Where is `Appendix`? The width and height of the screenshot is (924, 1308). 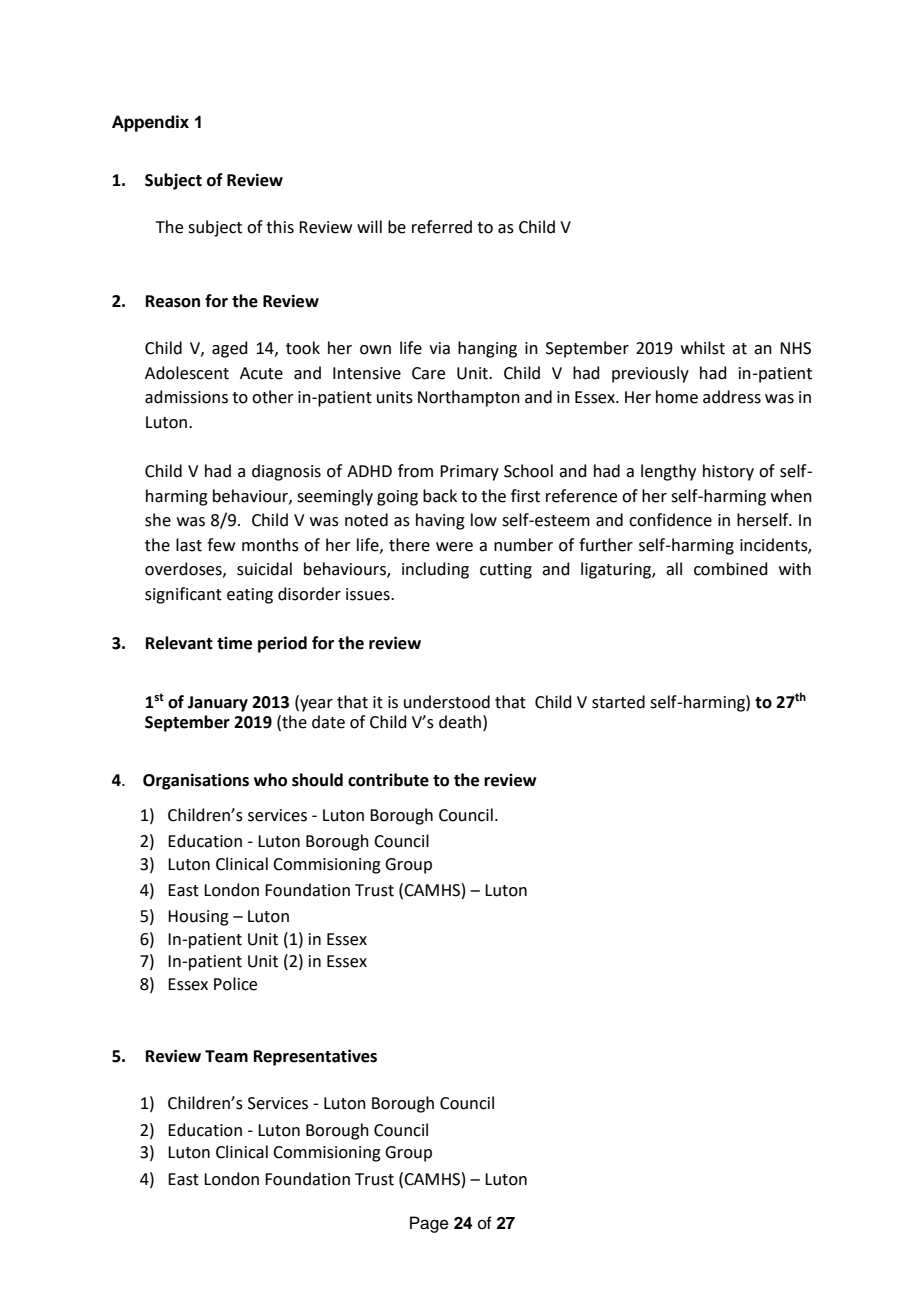 Appendix is located at coordinates (150, 123).
